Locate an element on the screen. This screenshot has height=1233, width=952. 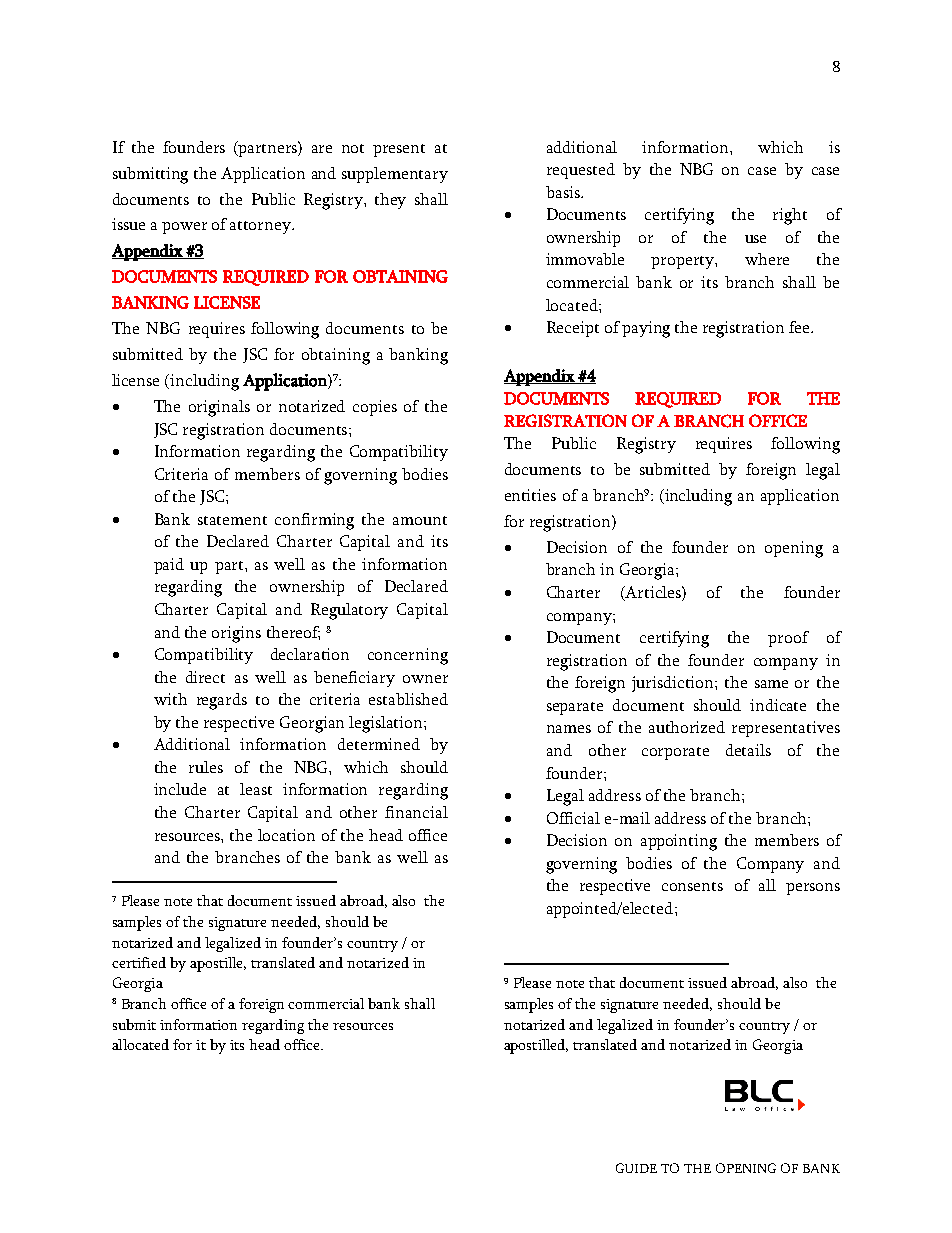
originals is located at coordinates (219, 408).
